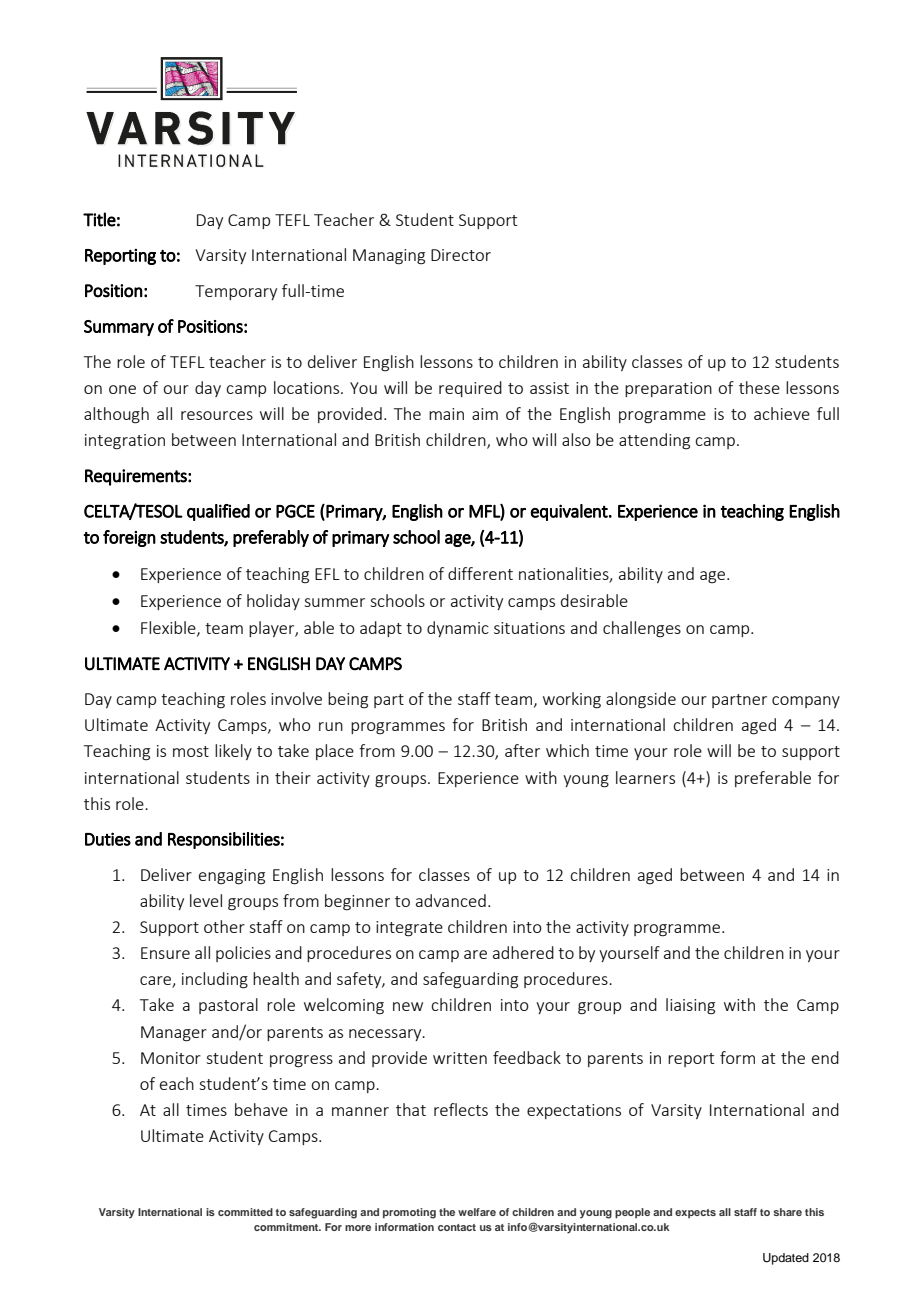 This screenshot has height=1307, width=924. Describe the element at coordinates (759, 387) in the screenshot. I see `these` at that location.
